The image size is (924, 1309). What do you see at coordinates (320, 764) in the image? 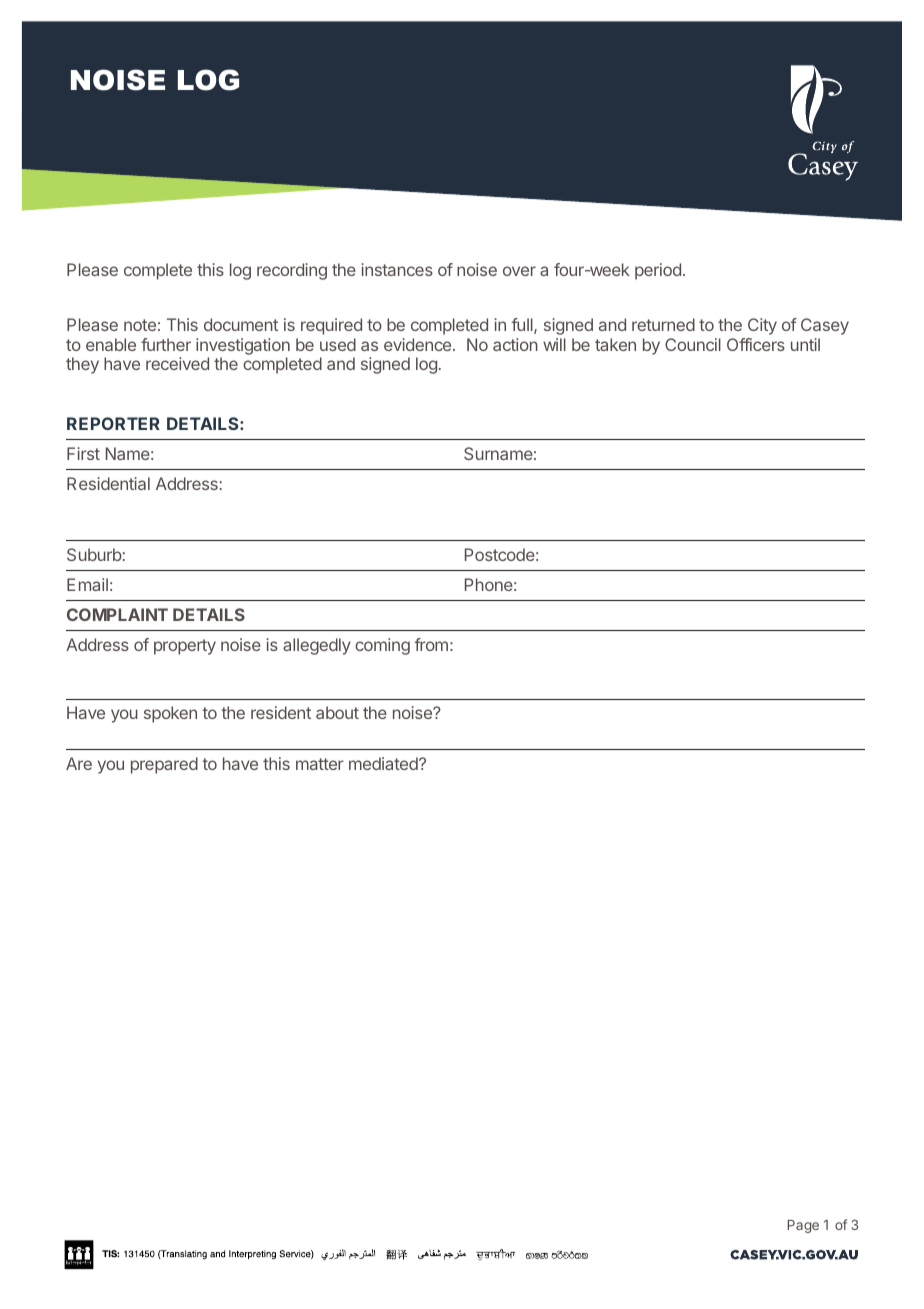
I see `matter` at bounding box center [320, 764].
